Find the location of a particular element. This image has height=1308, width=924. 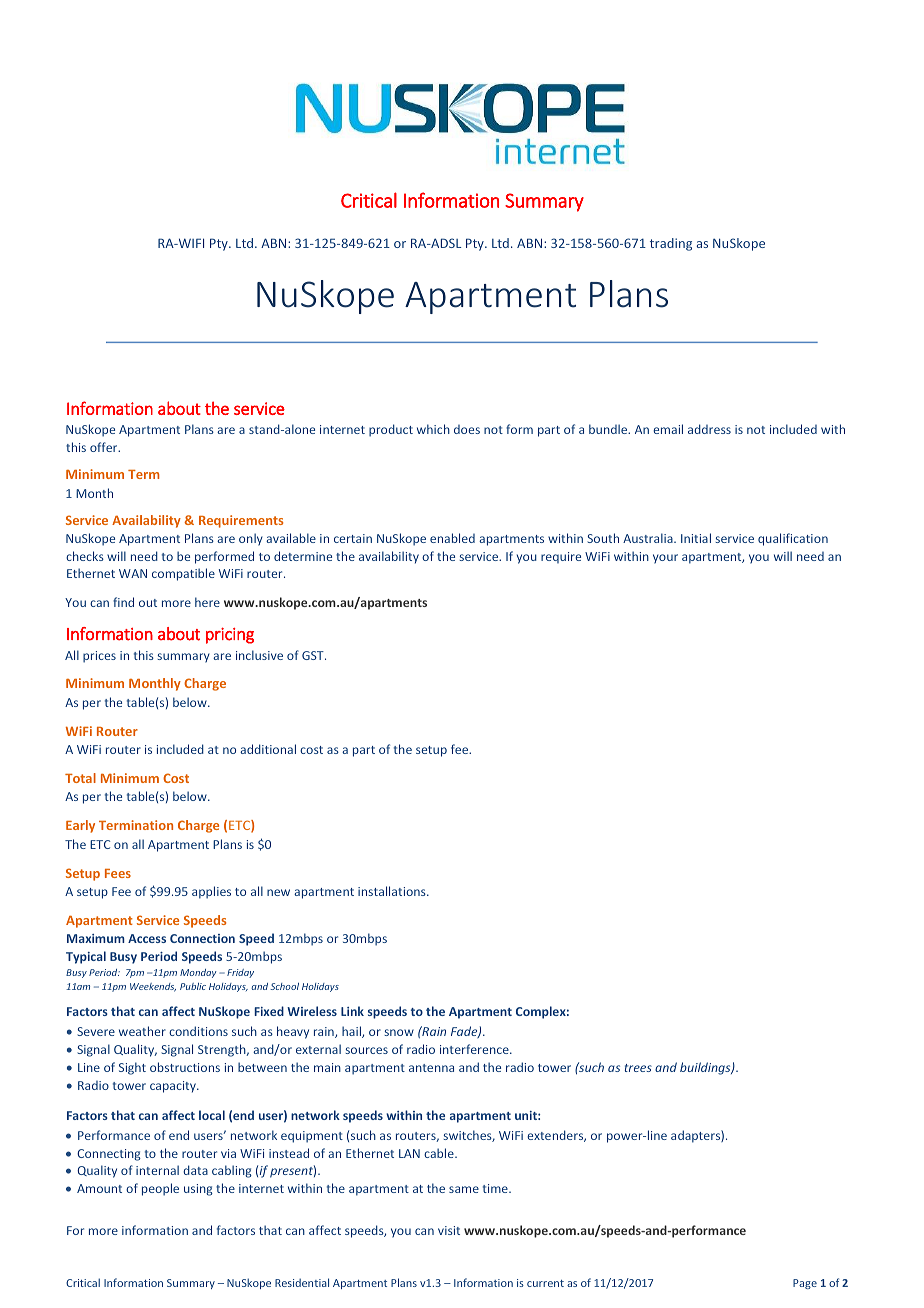

here is located at coordinates (207, 602).
